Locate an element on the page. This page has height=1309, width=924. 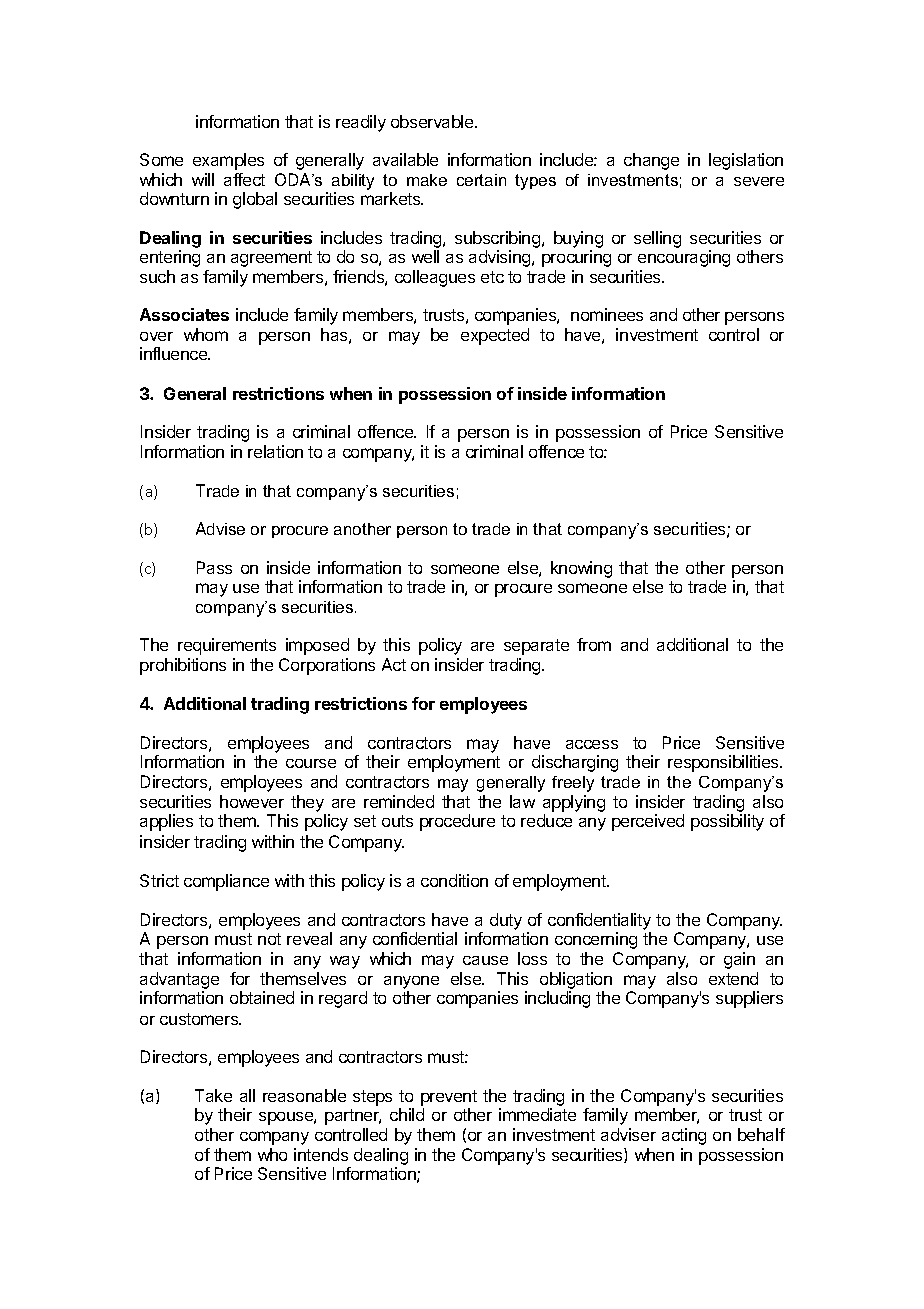
requirements is located at coordinates (227, 646).
